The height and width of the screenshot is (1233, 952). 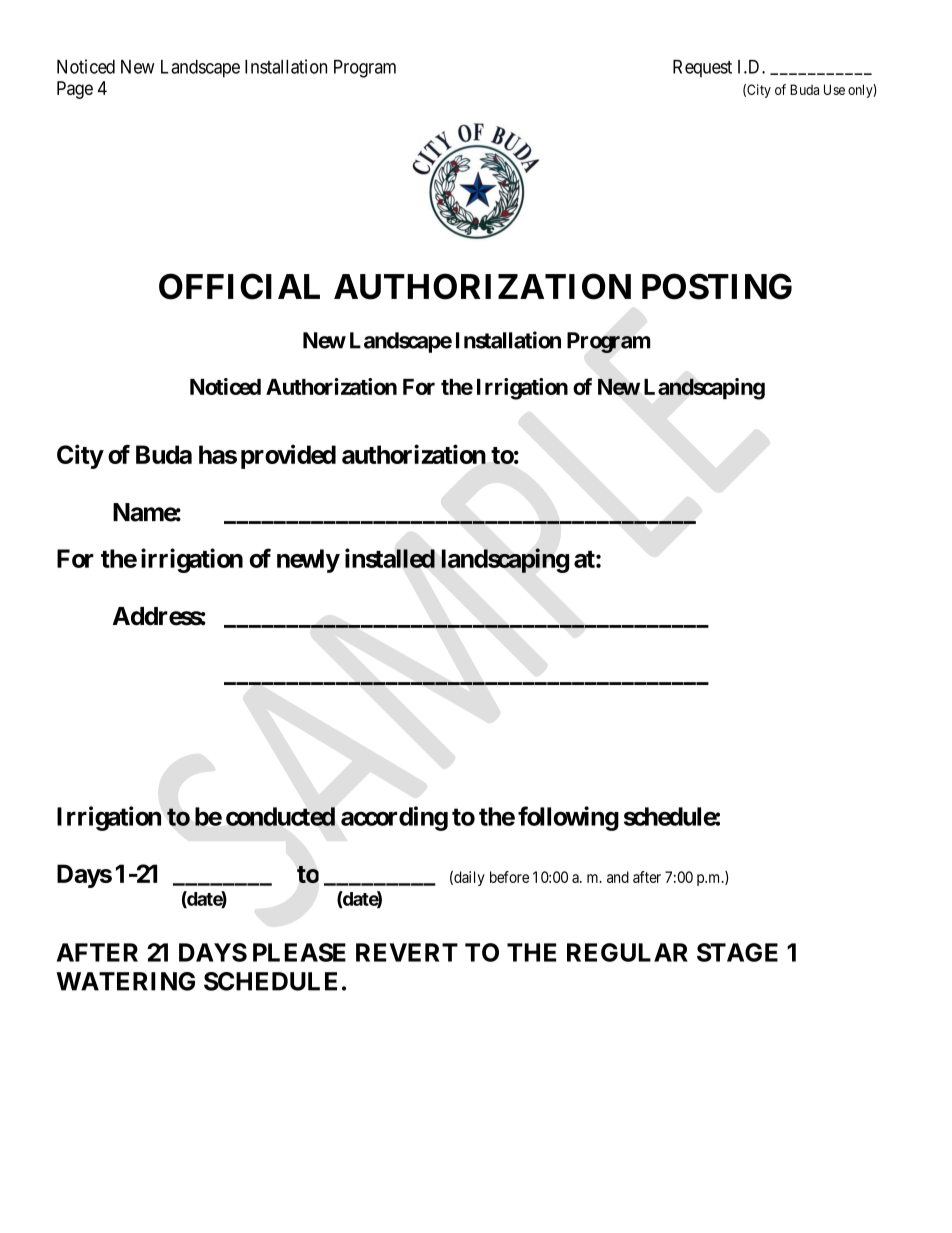 What do you see at coordinates (308, 561) in the screenshot?
I see `newly` at bounding box center [308, 561].
